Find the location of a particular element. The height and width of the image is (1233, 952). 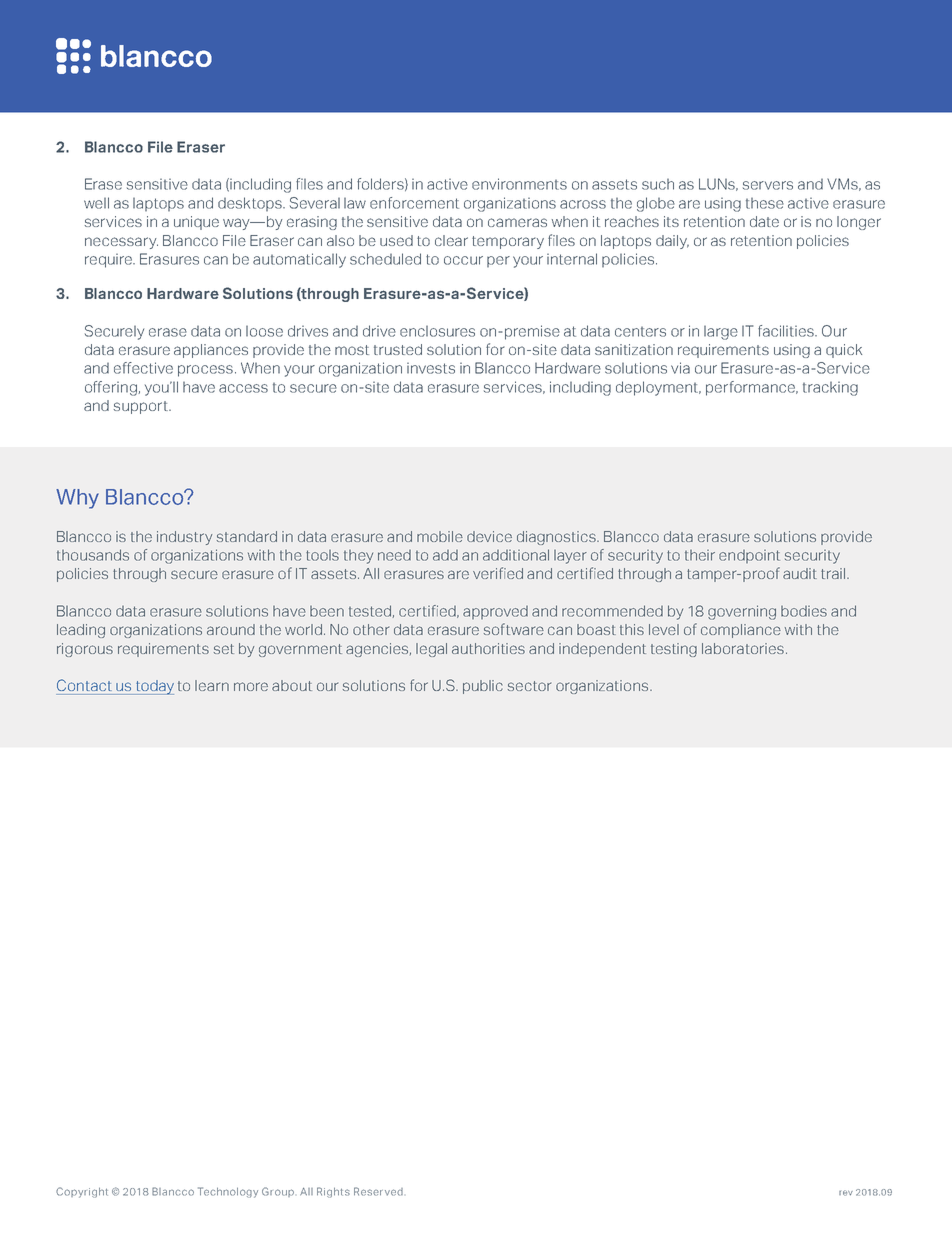

clear is located at coordinates (451, 240).
